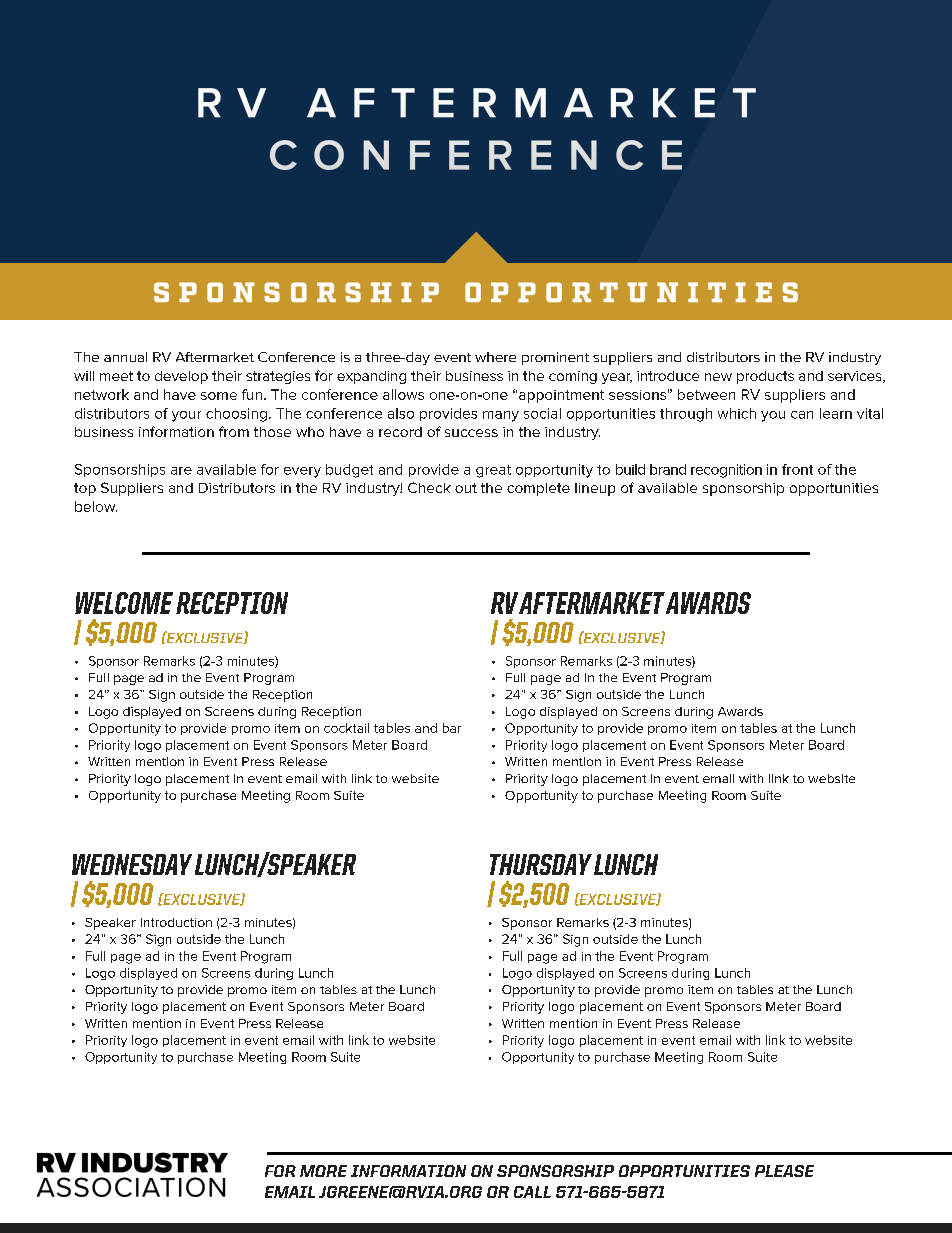 This page has height=1233, width=952. I want to click on PLEASE, so click(784, 1171).
